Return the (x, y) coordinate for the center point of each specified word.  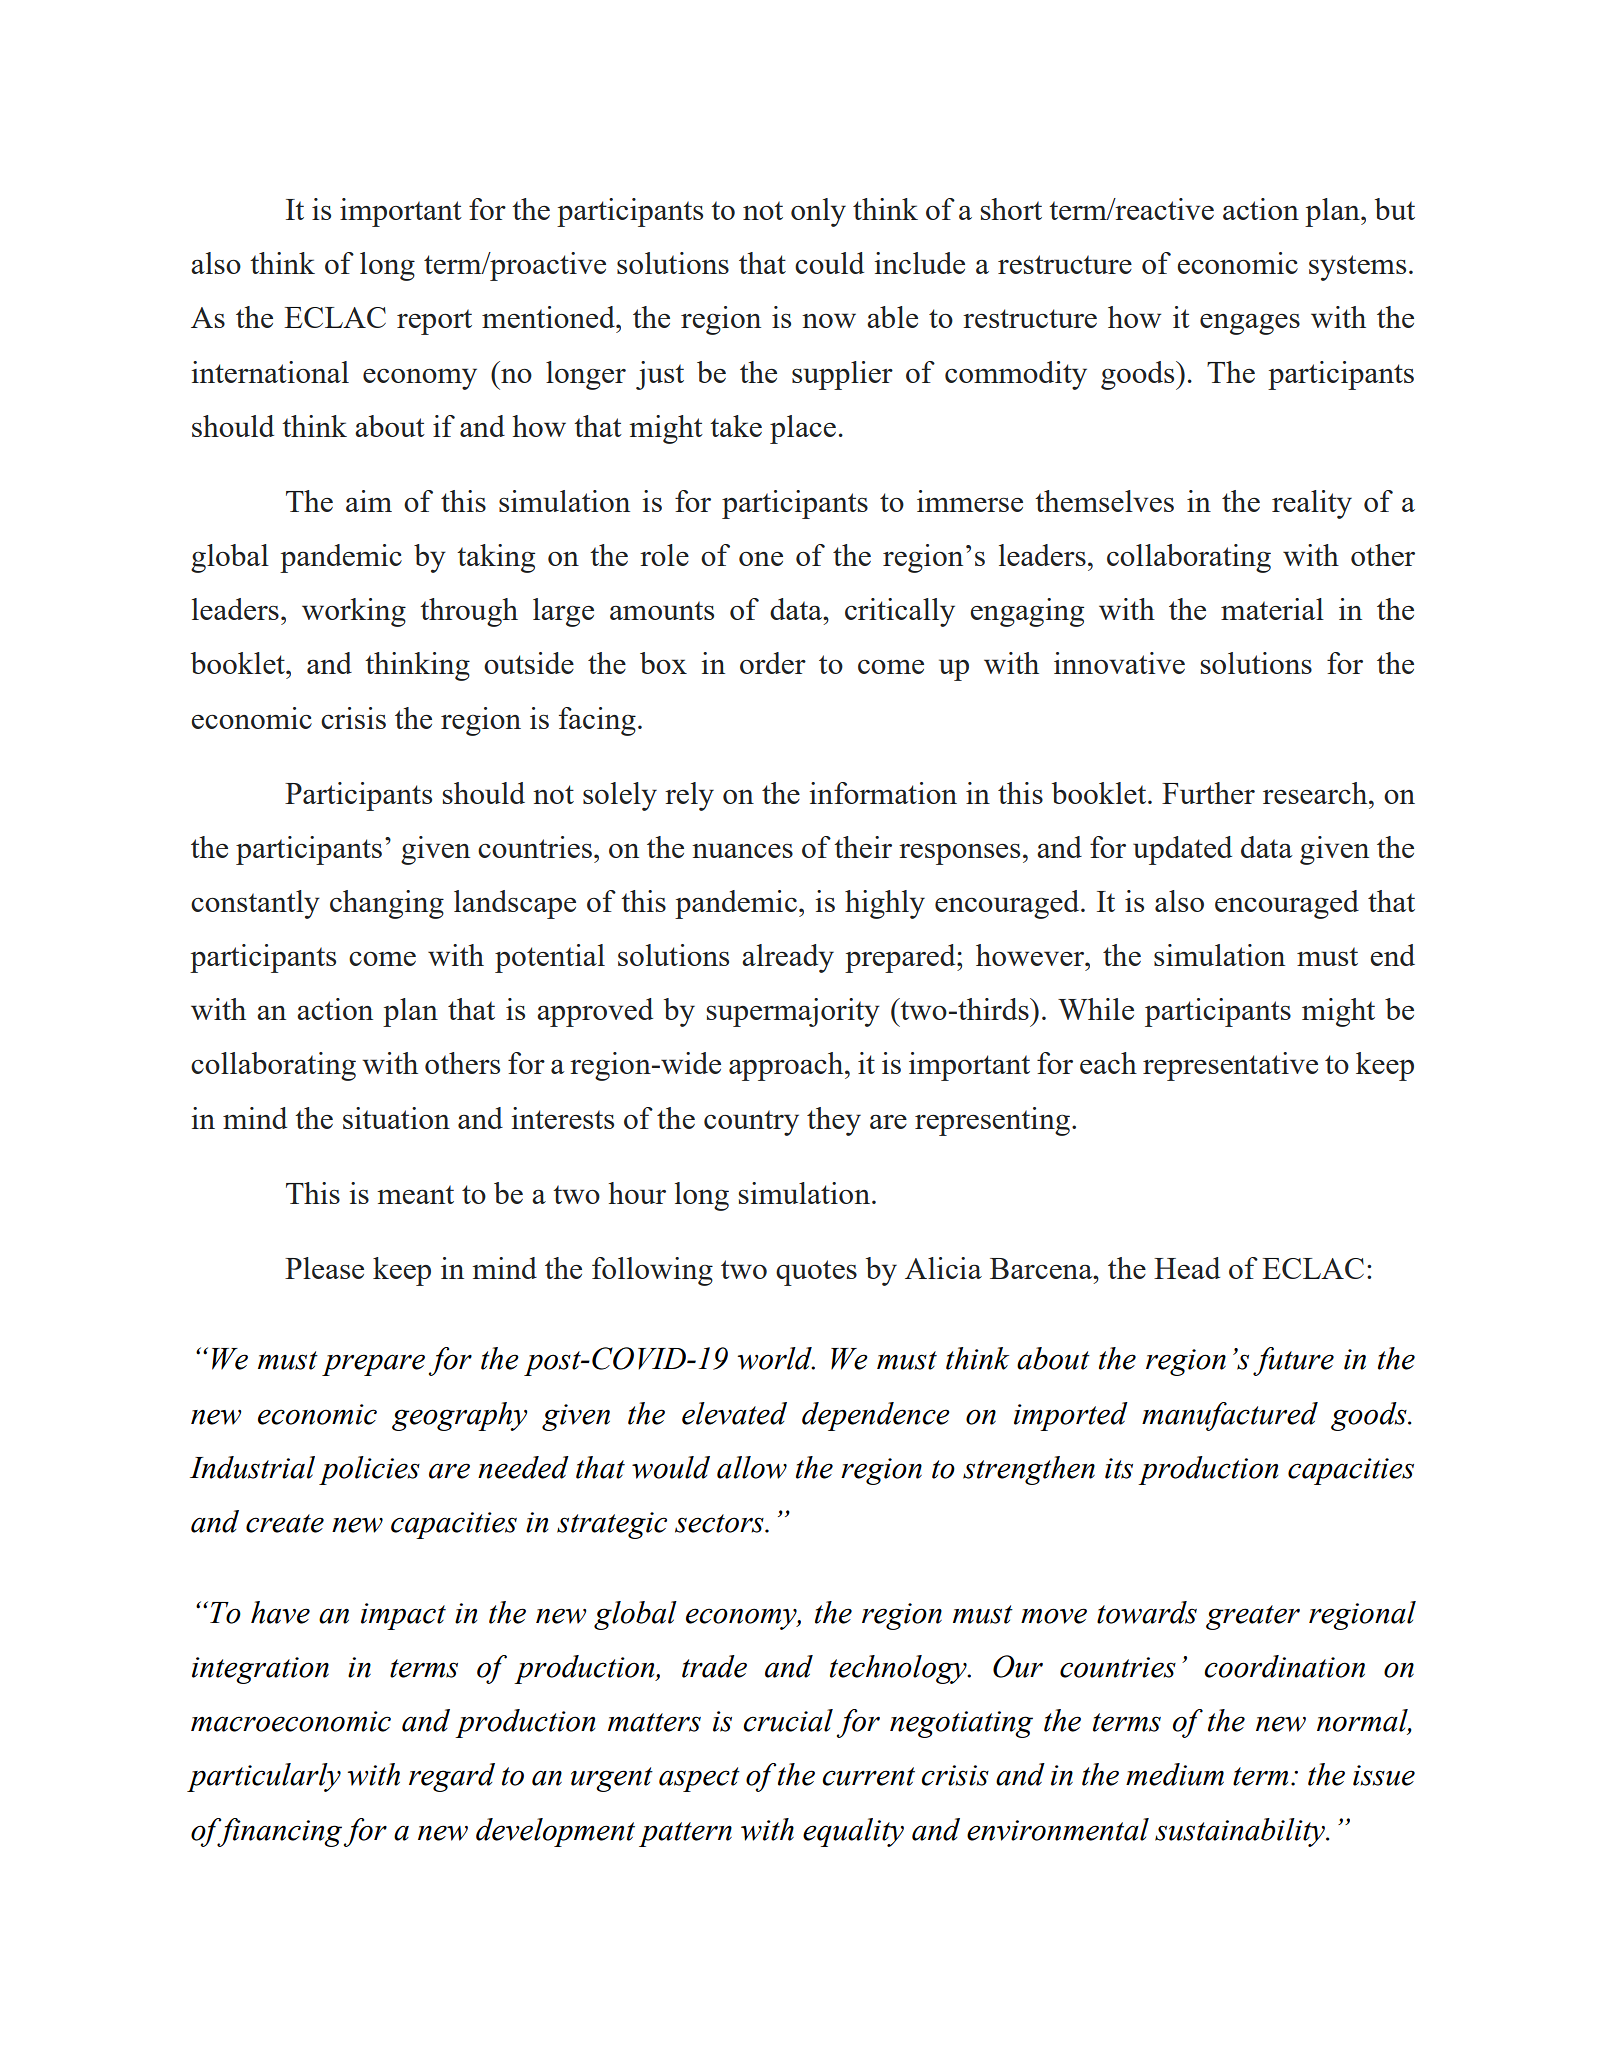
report (434, 322)
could (829, 263)
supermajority (793, 1012)
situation (396, 1118)
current (868, 1776)
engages (1250, 324)
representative (1230, 1066)
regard (452, 1777)
